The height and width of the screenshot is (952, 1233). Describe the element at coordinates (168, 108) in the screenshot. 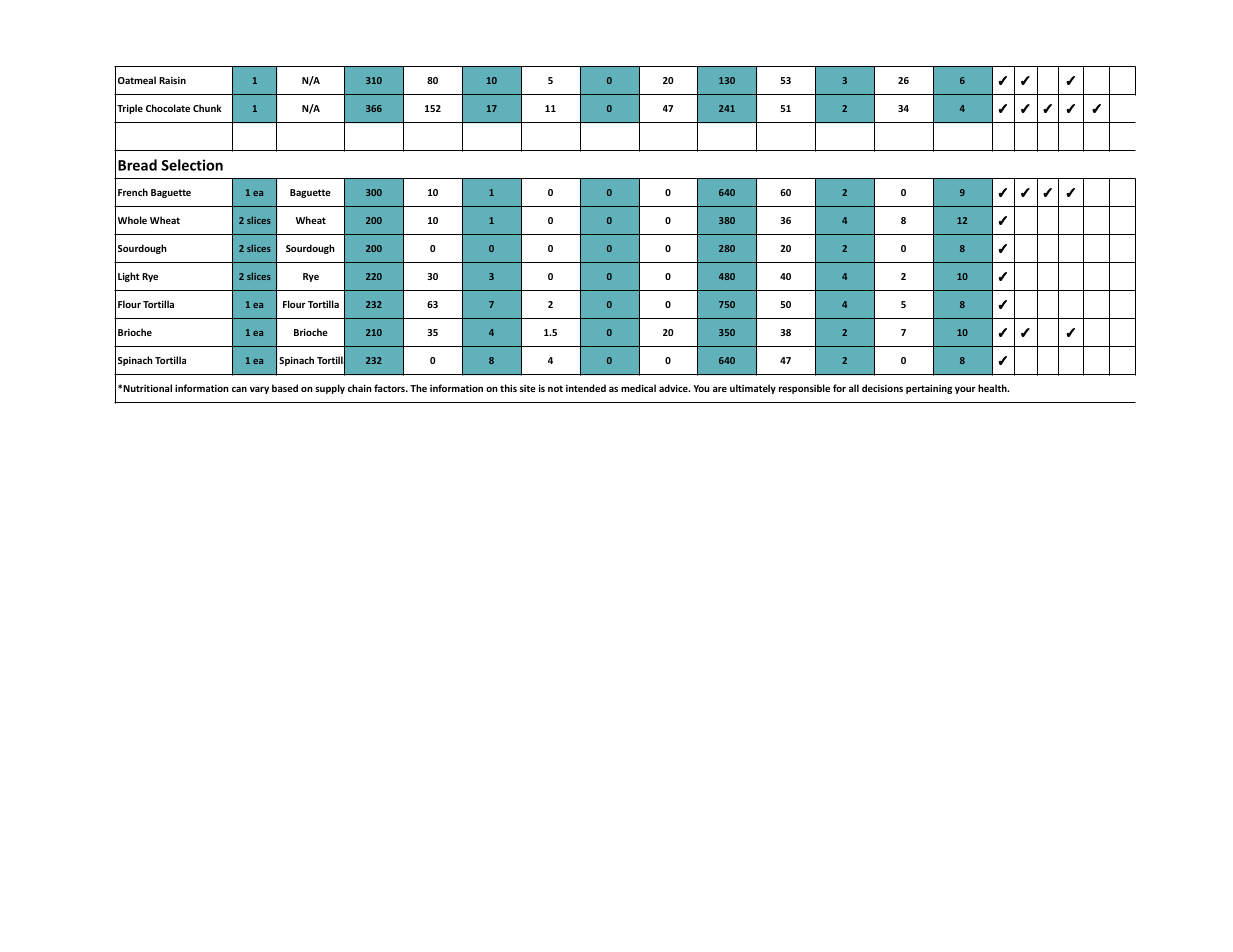

I see `Chocolate` at that location.
